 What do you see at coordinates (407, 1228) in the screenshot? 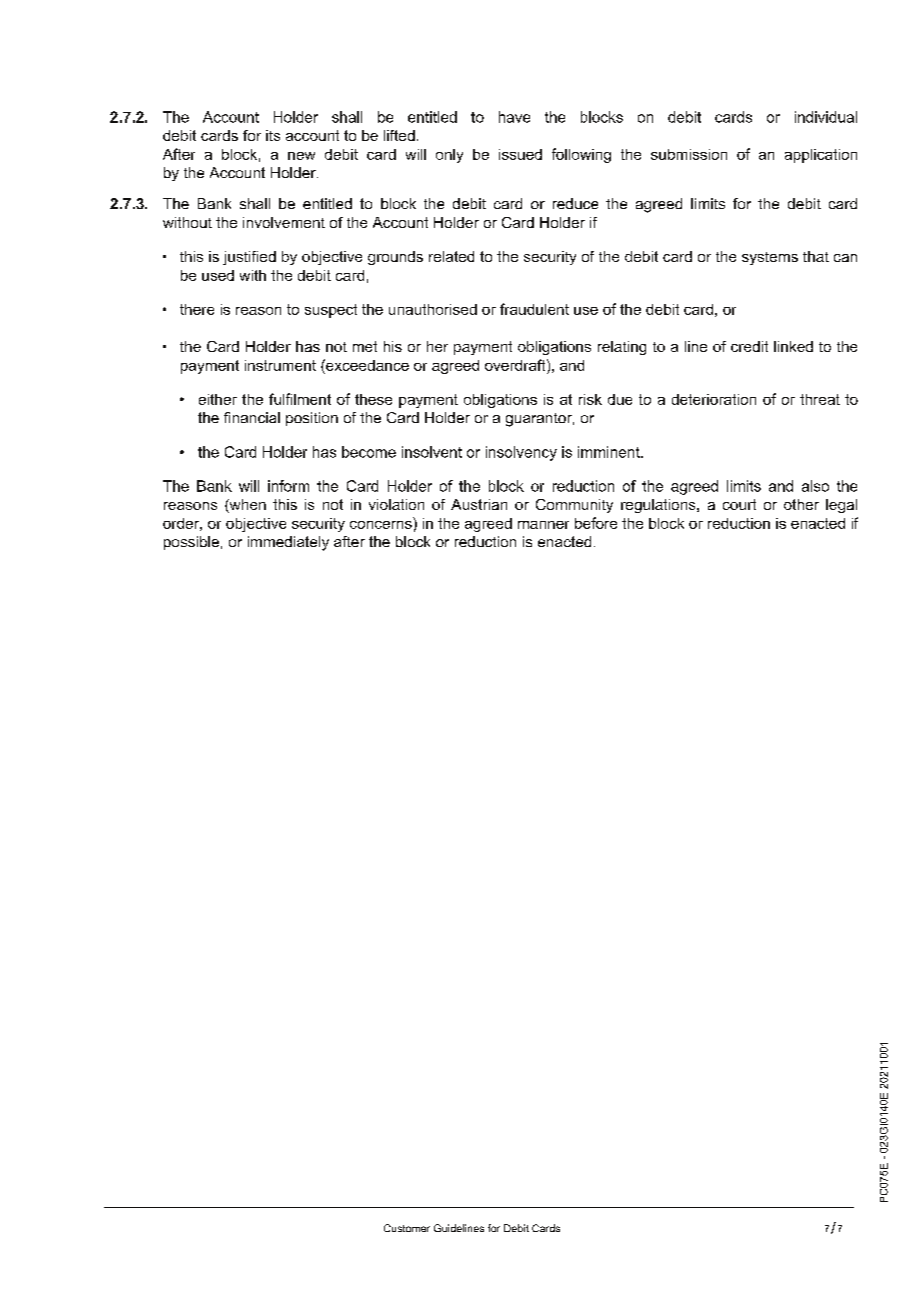
I see `Customer` at bounding box center [407, 1228].
